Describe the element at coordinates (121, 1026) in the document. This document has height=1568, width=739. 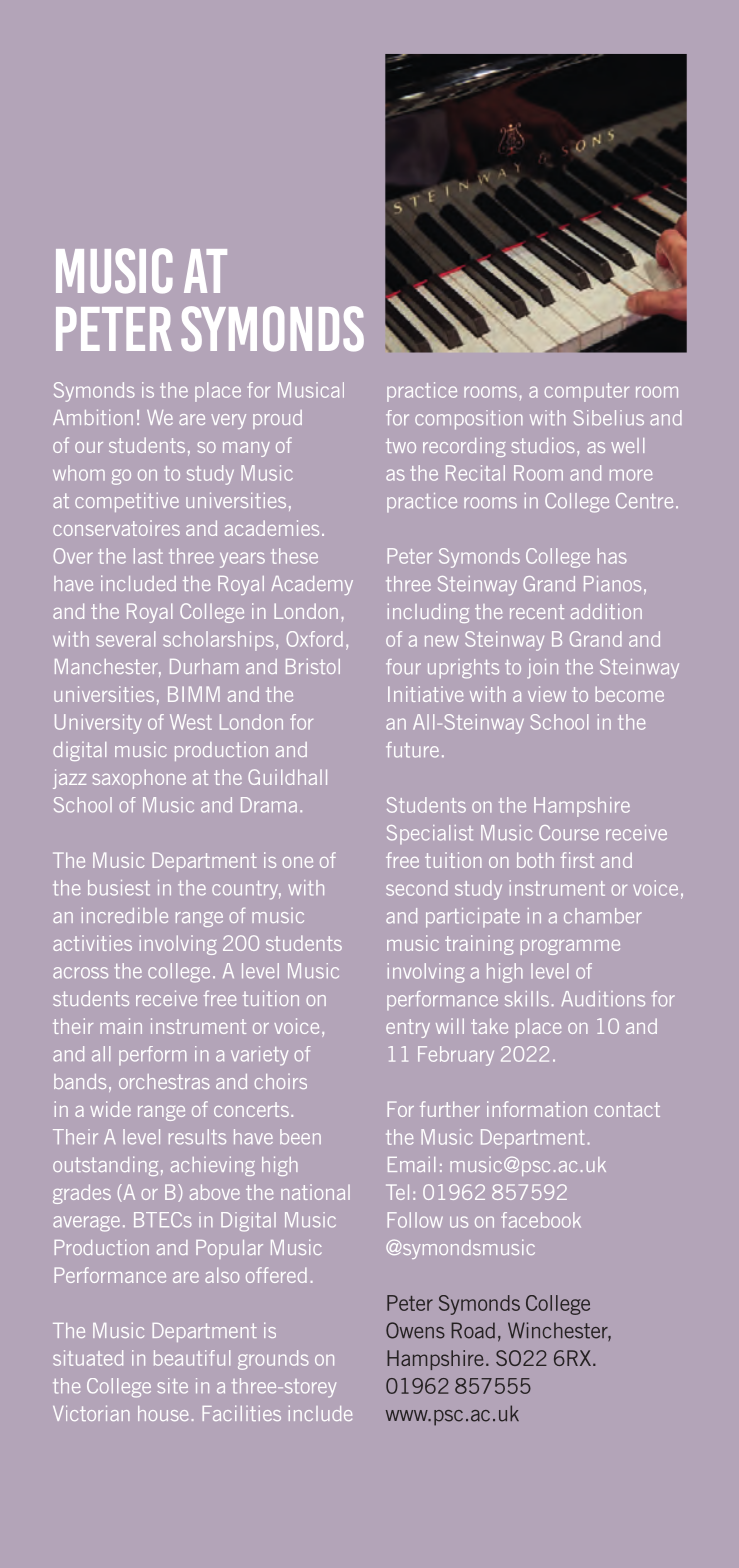
I see `main` at that location.
